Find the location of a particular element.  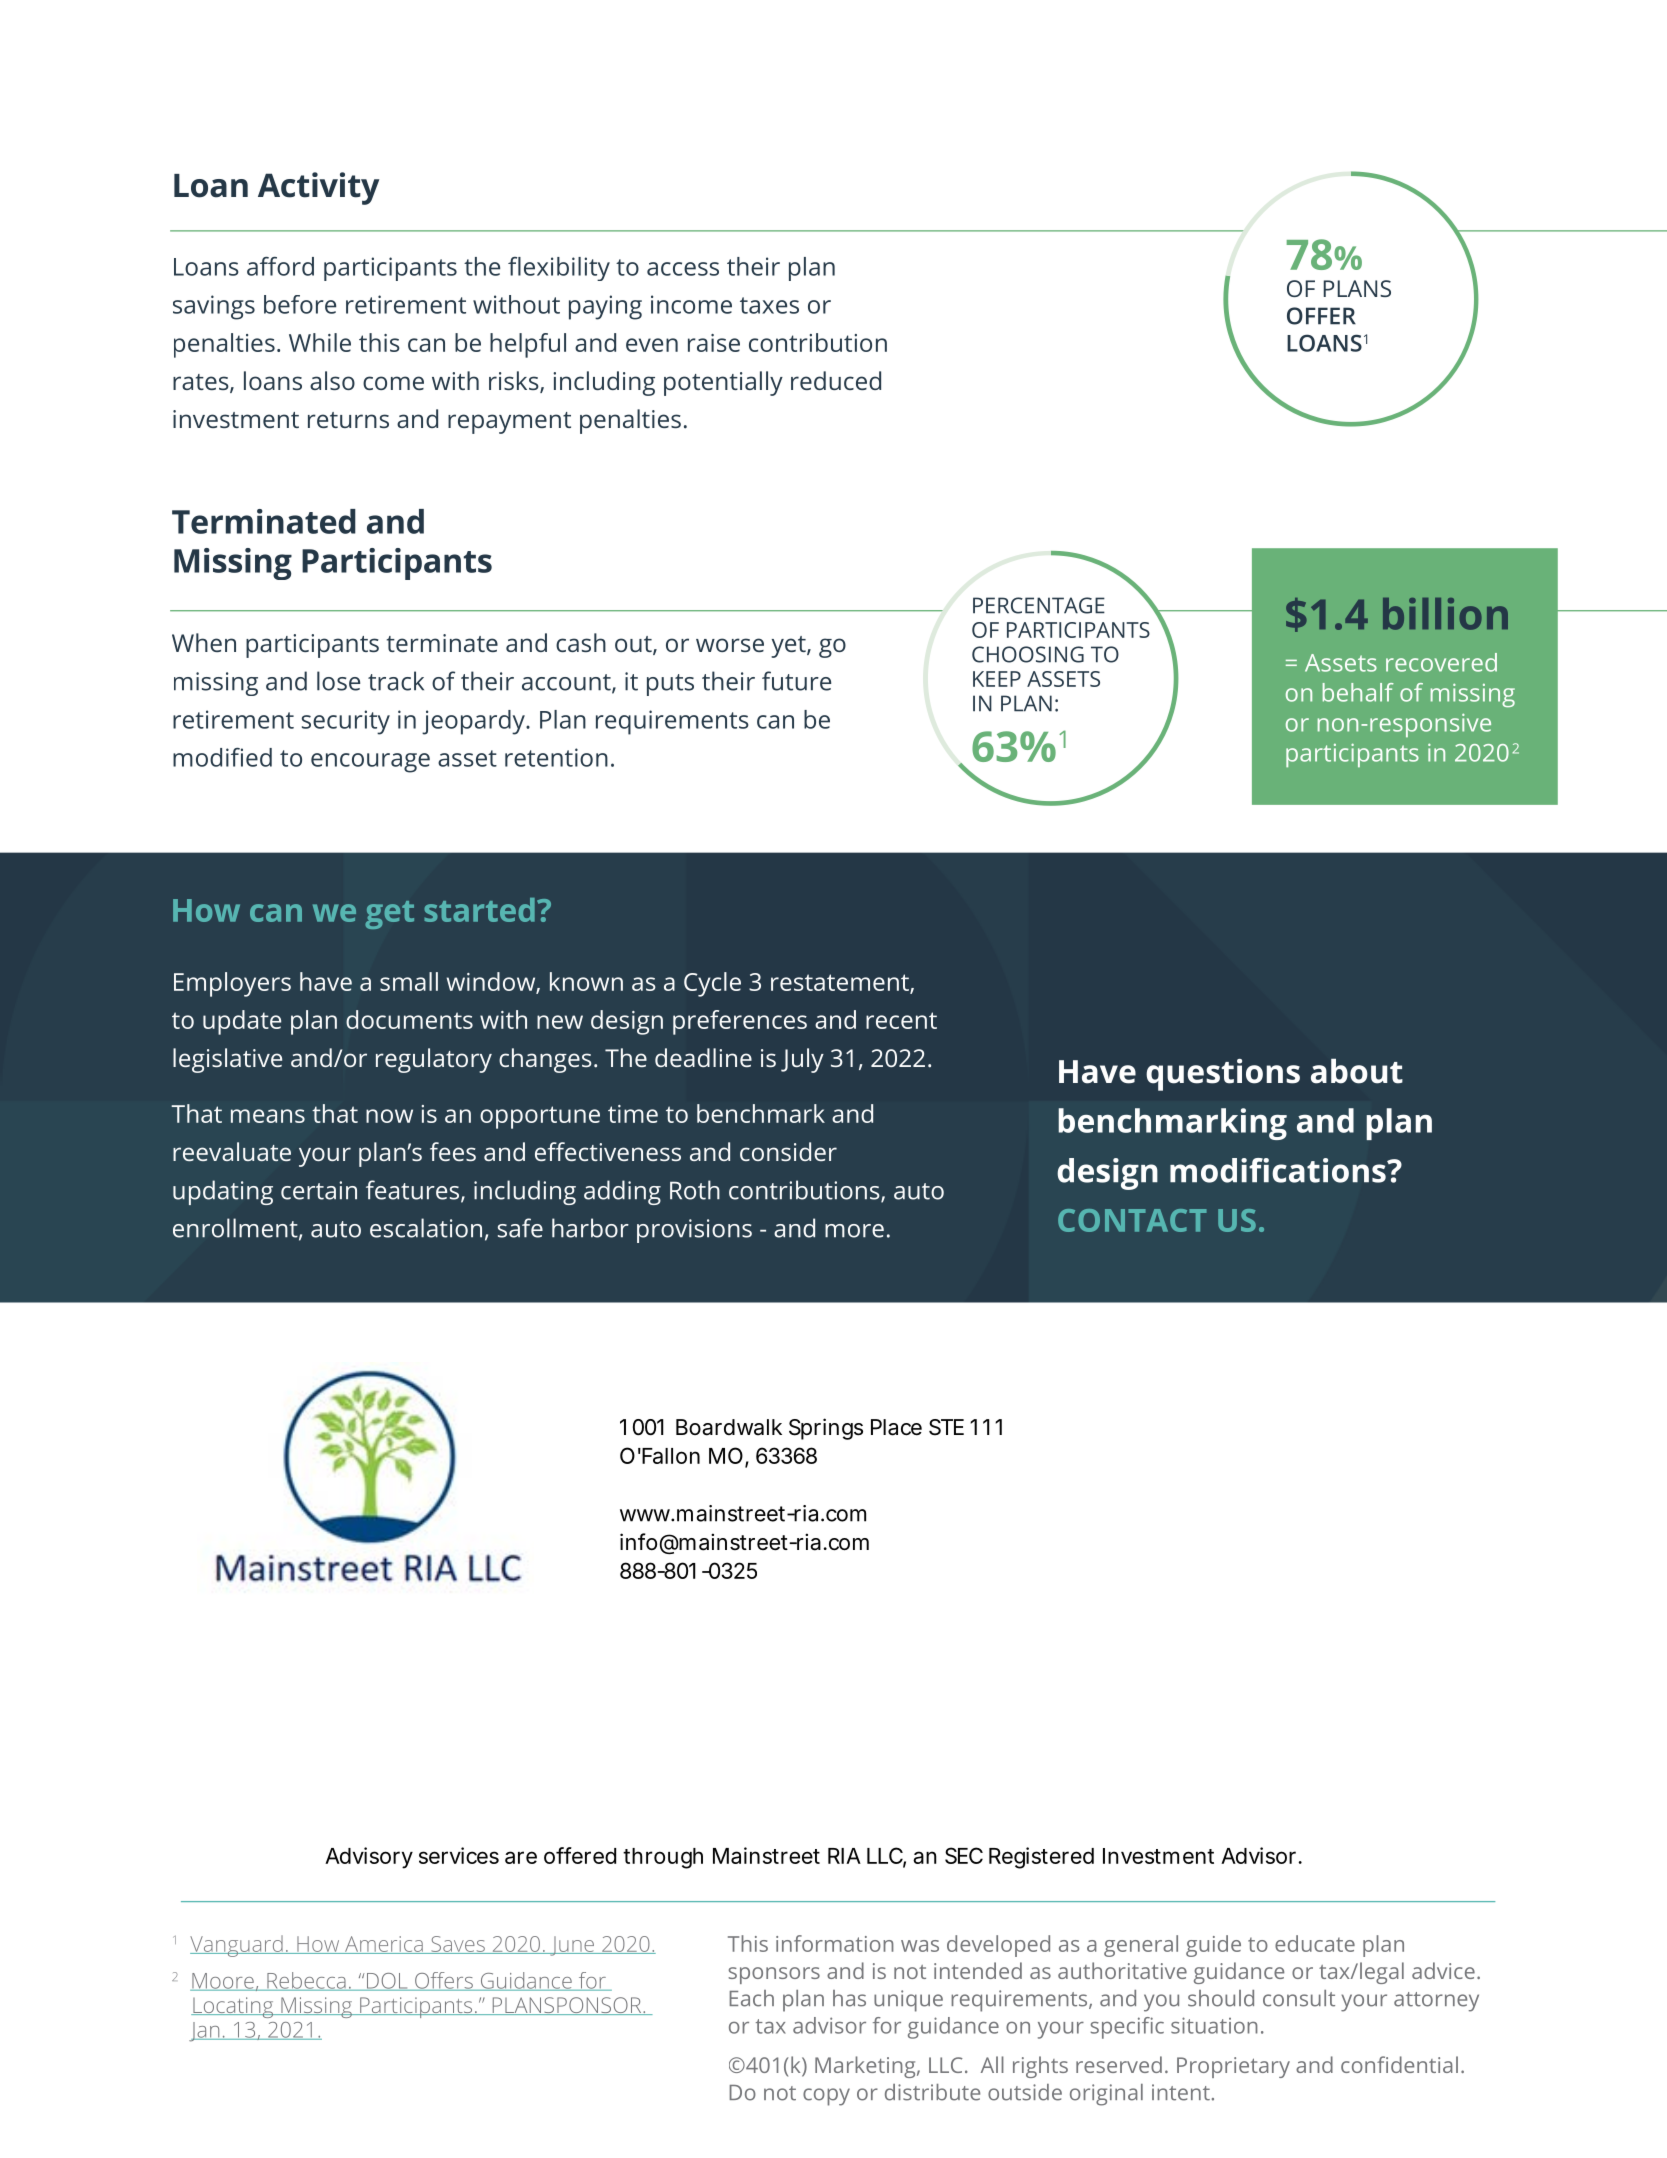

restatement is located at coordinates (841, 983).
